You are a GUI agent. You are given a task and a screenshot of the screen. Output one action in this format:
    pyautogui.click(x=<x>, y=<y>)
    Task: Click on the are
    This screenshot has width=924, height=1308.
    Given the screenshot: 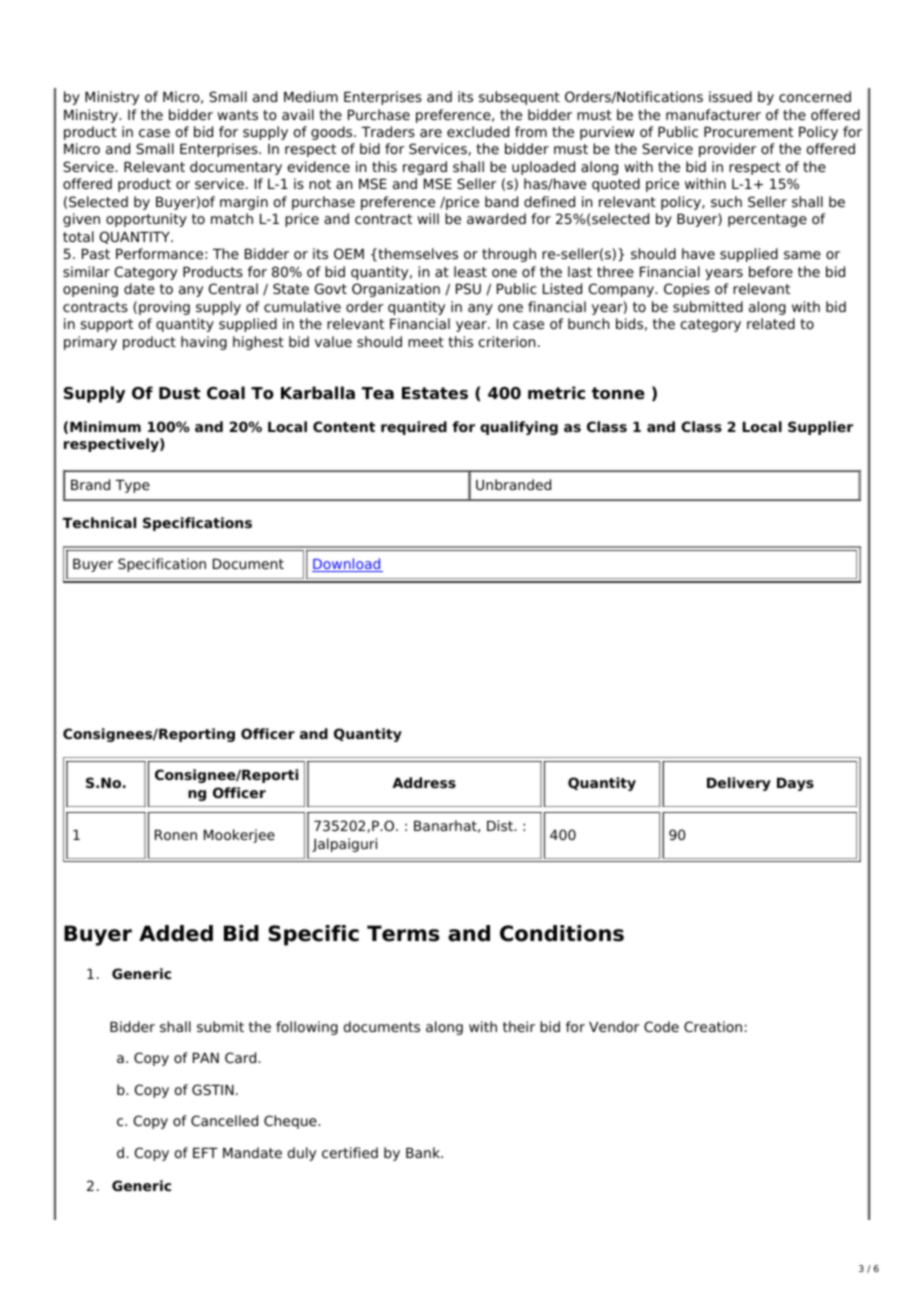 What is the action you would take?
    pyautogui.click(x=431, y=133)
